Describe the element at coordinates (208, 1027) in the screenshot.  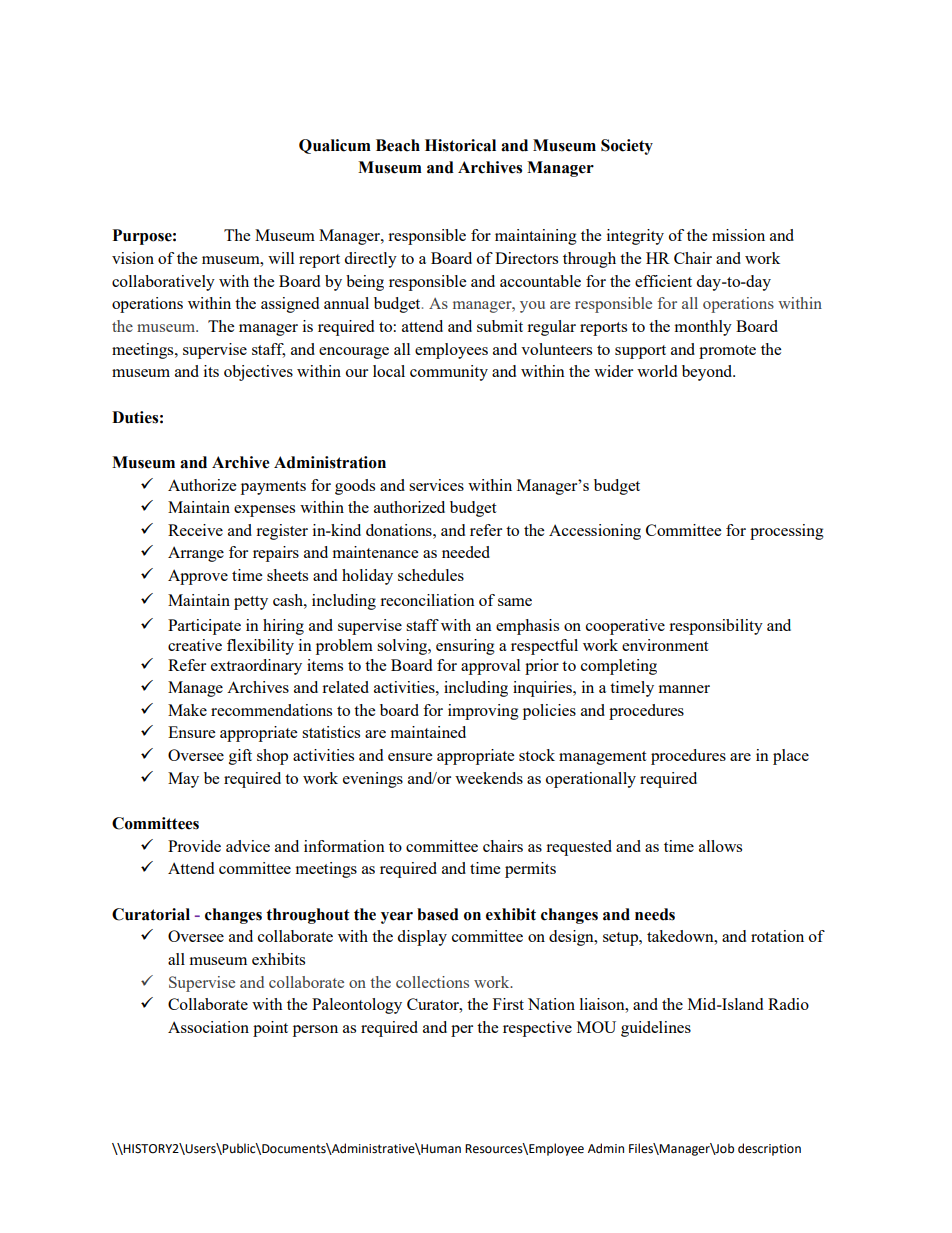
I see `Association` at that location.
